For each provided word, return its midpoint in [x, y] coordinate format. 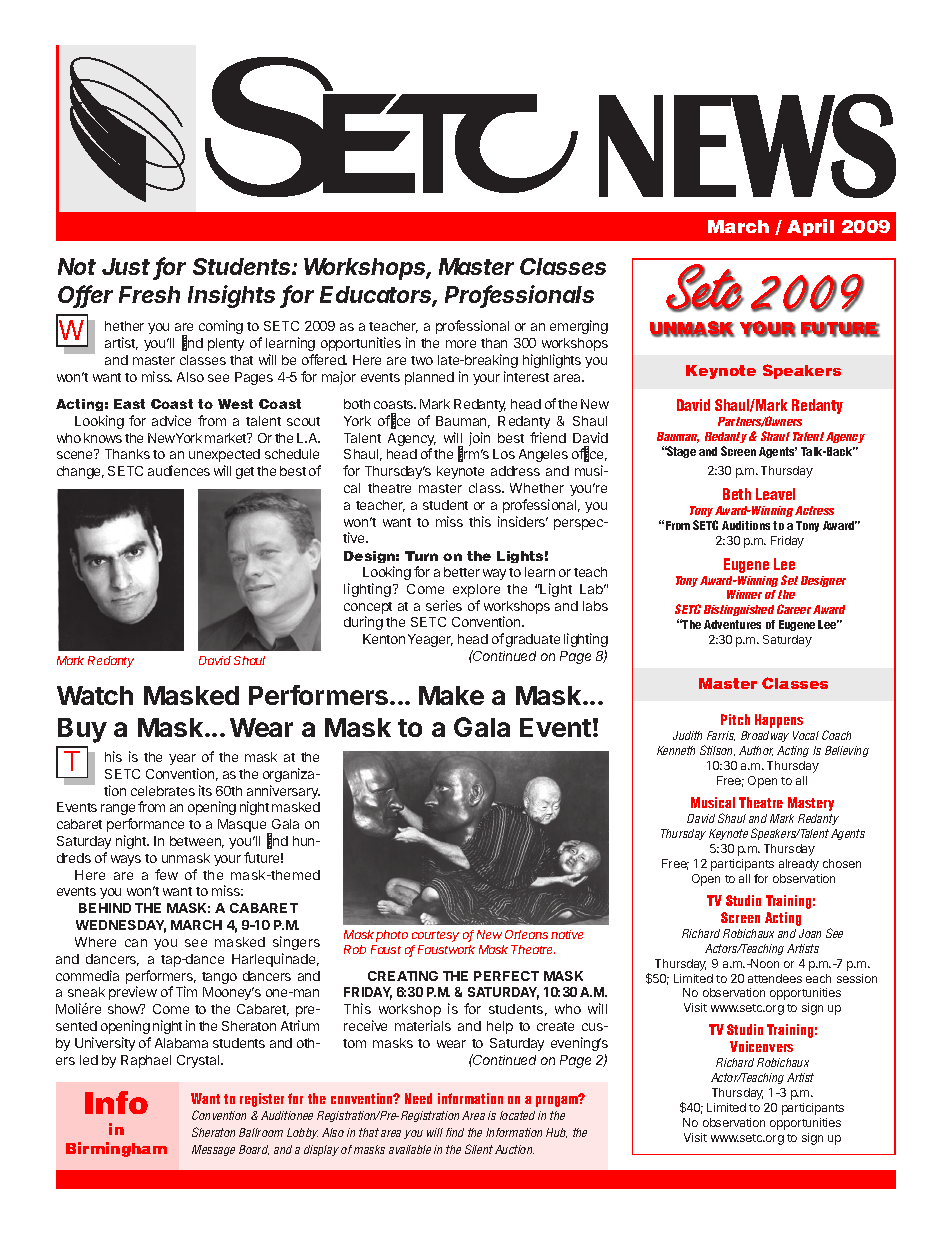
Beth [737, 494]
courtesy [435, 936]
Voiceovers [761, 1046]
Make [451, 695]
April [810, 227]
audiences [179, 470]
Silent [479, 1149]
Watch [95, 695]
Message [213, 1150]
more [461, 344]
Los [504, 454]
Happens [779, 721]
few [166, 874]
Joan [810, 933]
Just [128, 268]
